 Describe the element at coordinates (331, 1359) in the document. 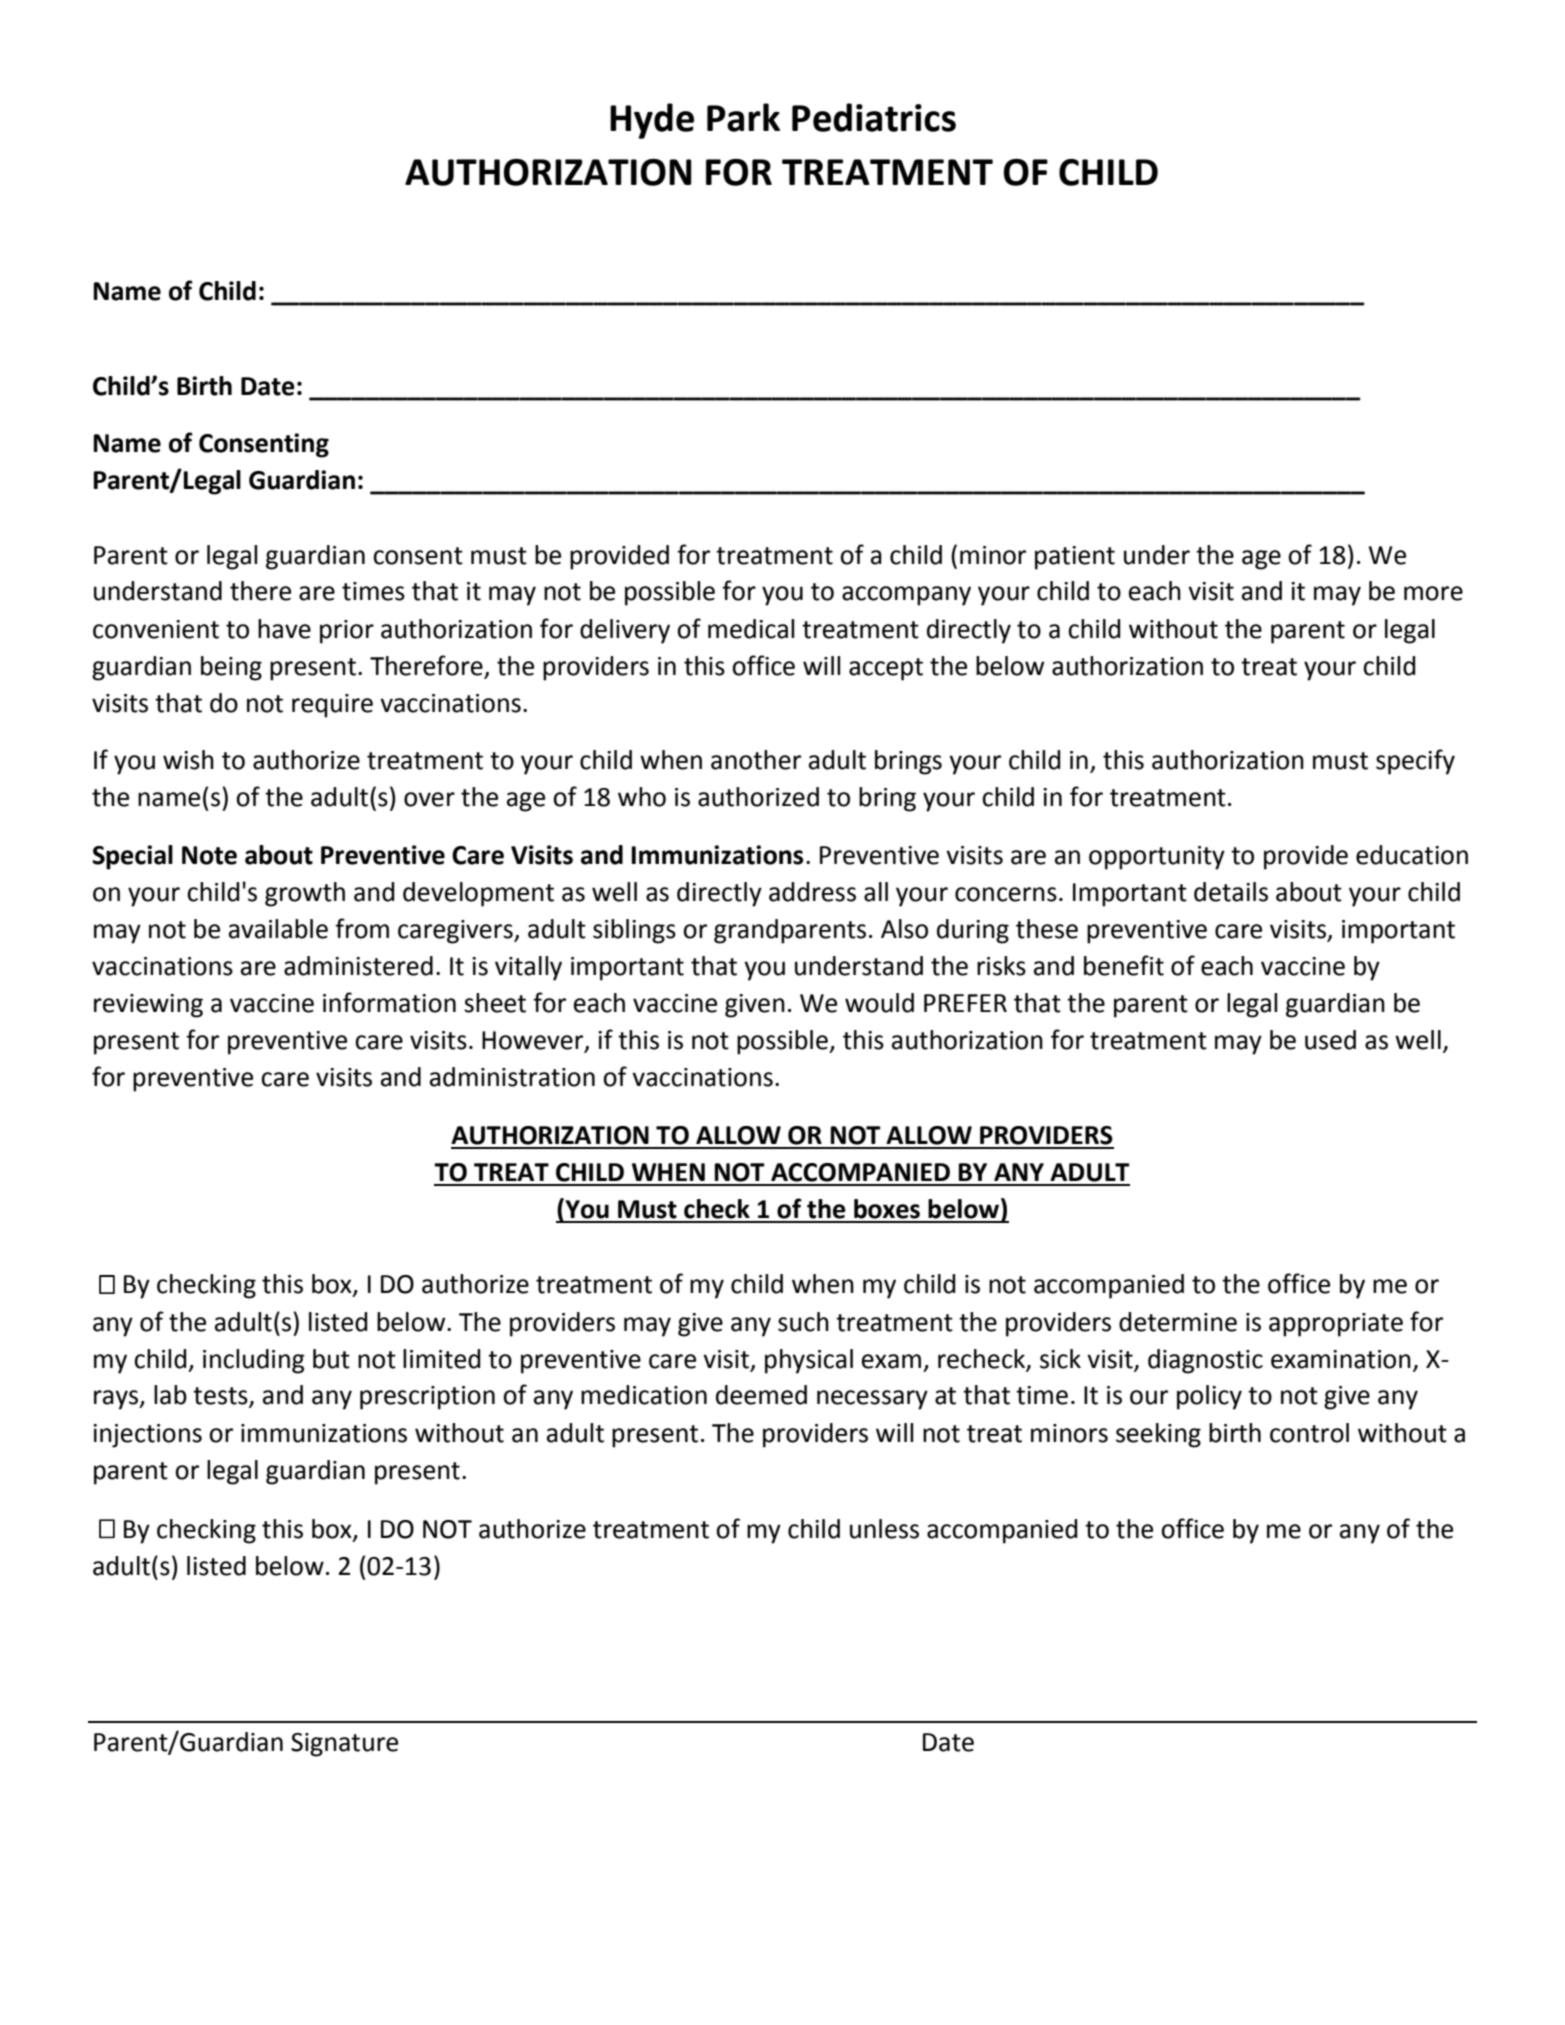

I see `but` at that location.
